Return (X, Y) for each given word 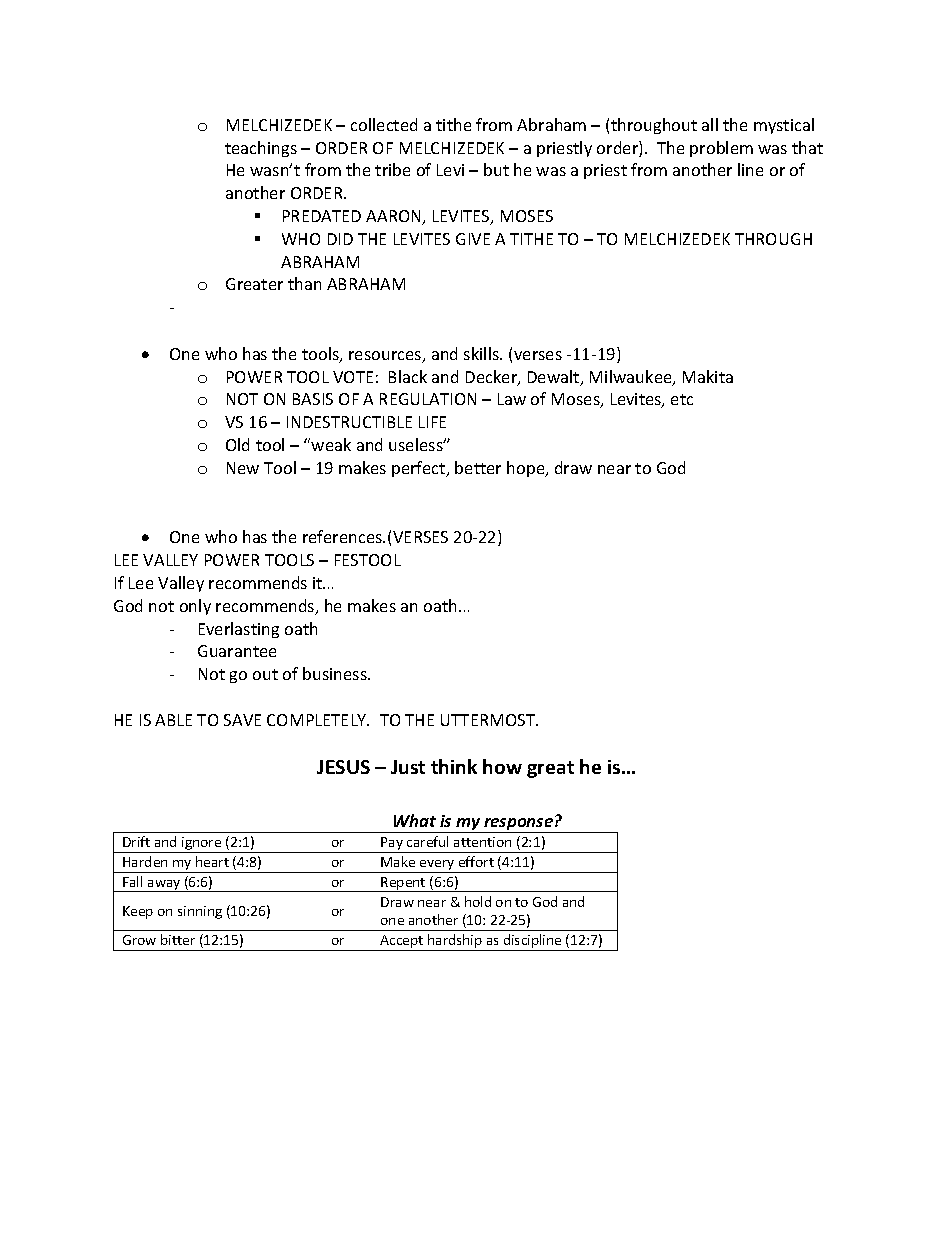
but (496, 169)
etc (682, 399)
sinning (200, 912)
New (243, 468)
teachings (261, 149)
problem (721, 149)
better (478, 467)
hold (478, 901)
